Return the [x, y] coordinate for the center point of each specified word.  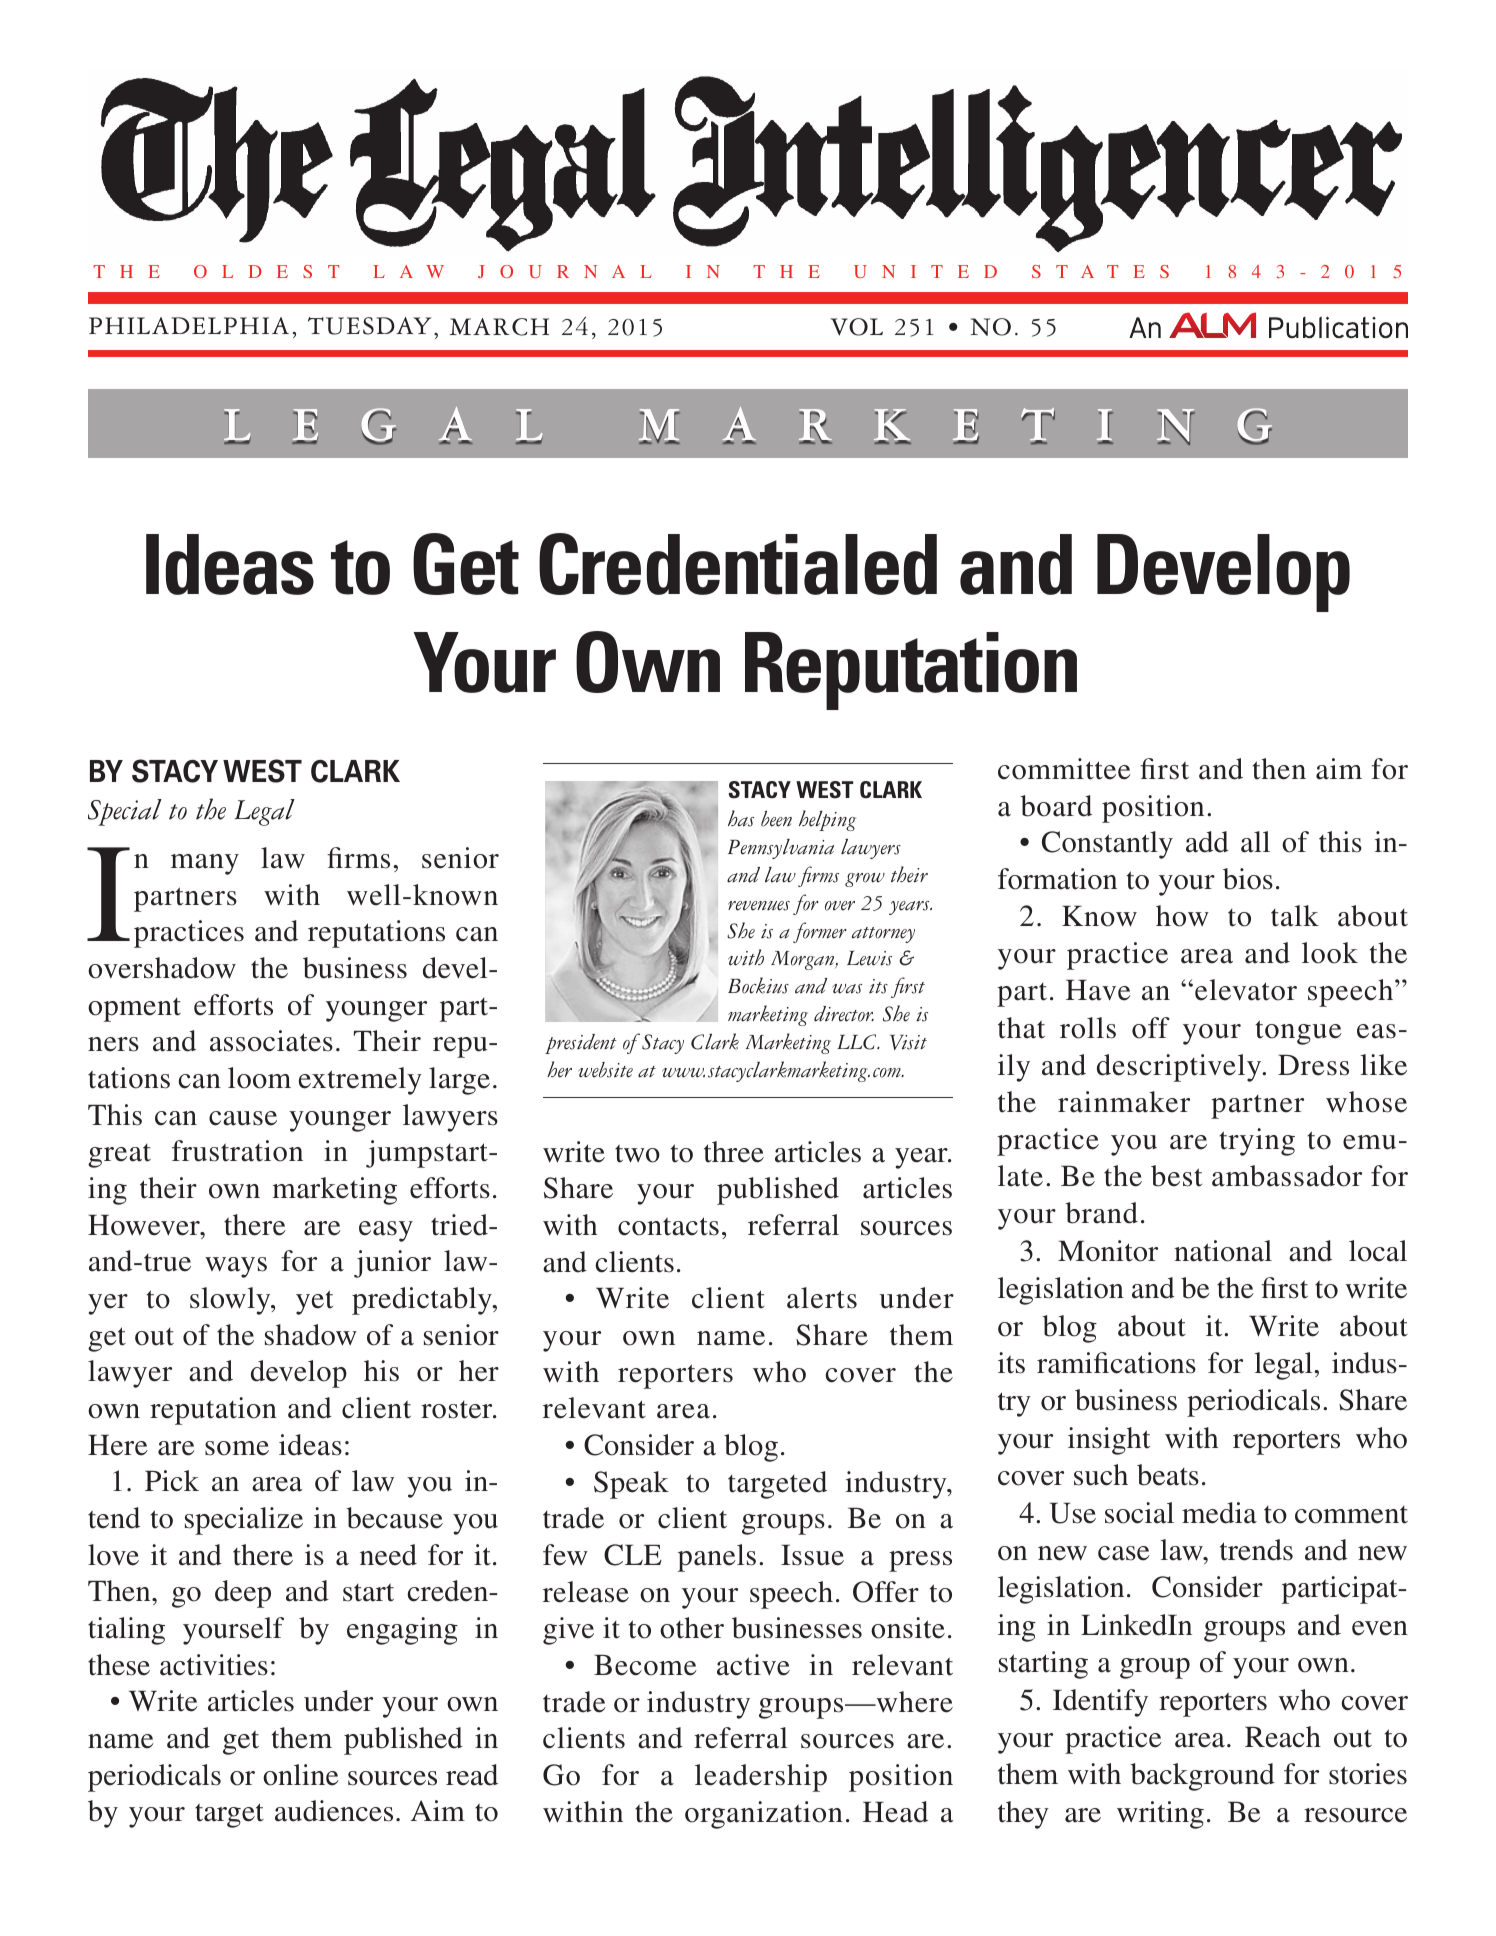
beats [1168, 1475]
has [741, 818]
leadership [761, 1778]
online [301, 1775]
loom [259, 1078]
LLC [858, 1042]
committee [1064, 769]
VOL [857, 327]
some [237, 1448]
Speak [631, 1485]
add [1207, 842]
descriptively [1180, 1068]
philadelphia [189, 325]
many [205, 864]
